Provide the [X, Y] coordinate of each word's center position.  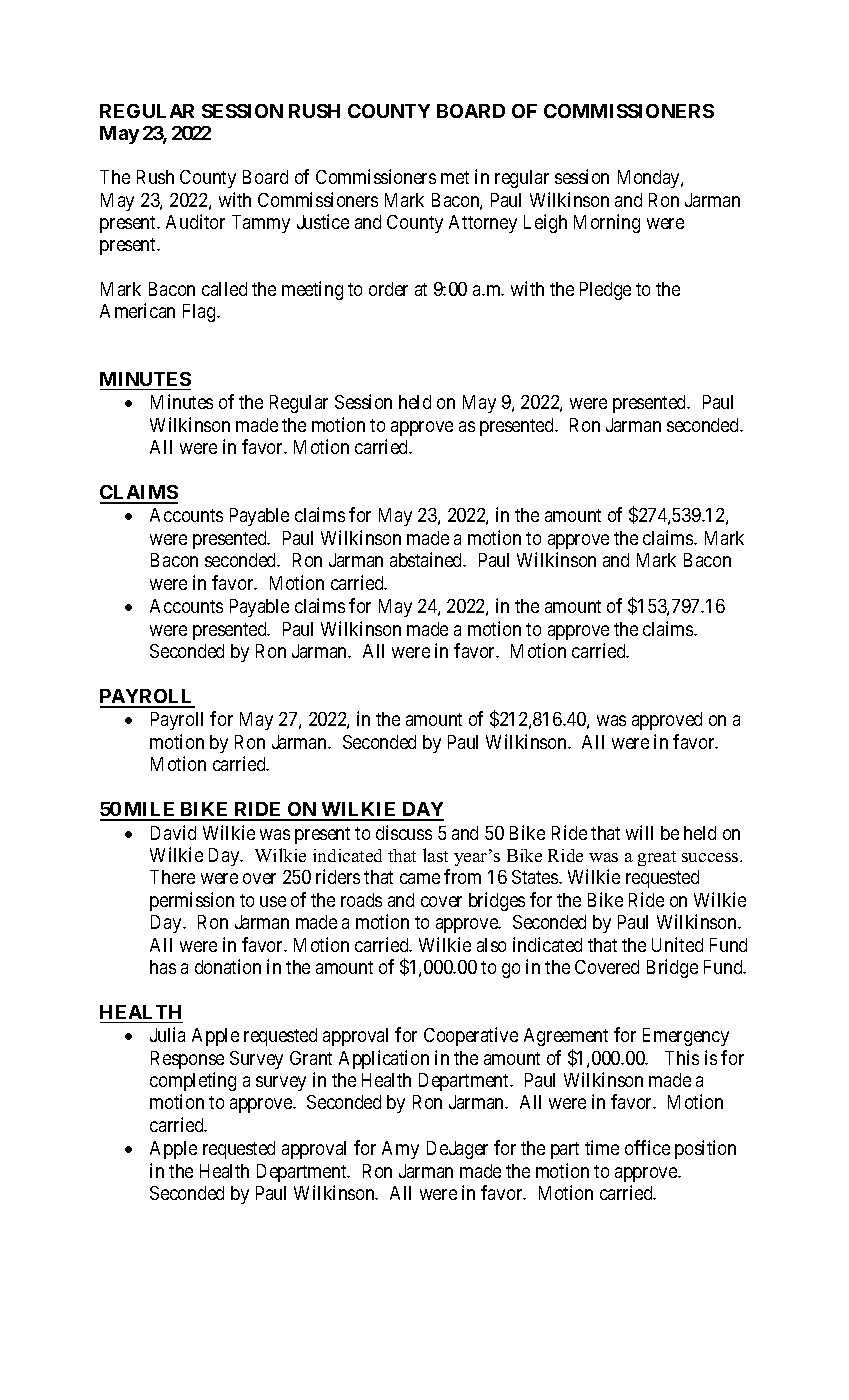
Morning [607, 223]
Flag [200, 313]
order [388, 289]
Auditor [195, 221]
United [677, 944]
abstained [427, 559]
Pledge [605, 291]
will [639, 832]
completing [193, 1081]
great [657, 858]
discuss [404, 832]
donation [228, 966]
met [455, 177]
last [435, 855]
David [173, 832]
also [491, 945]
